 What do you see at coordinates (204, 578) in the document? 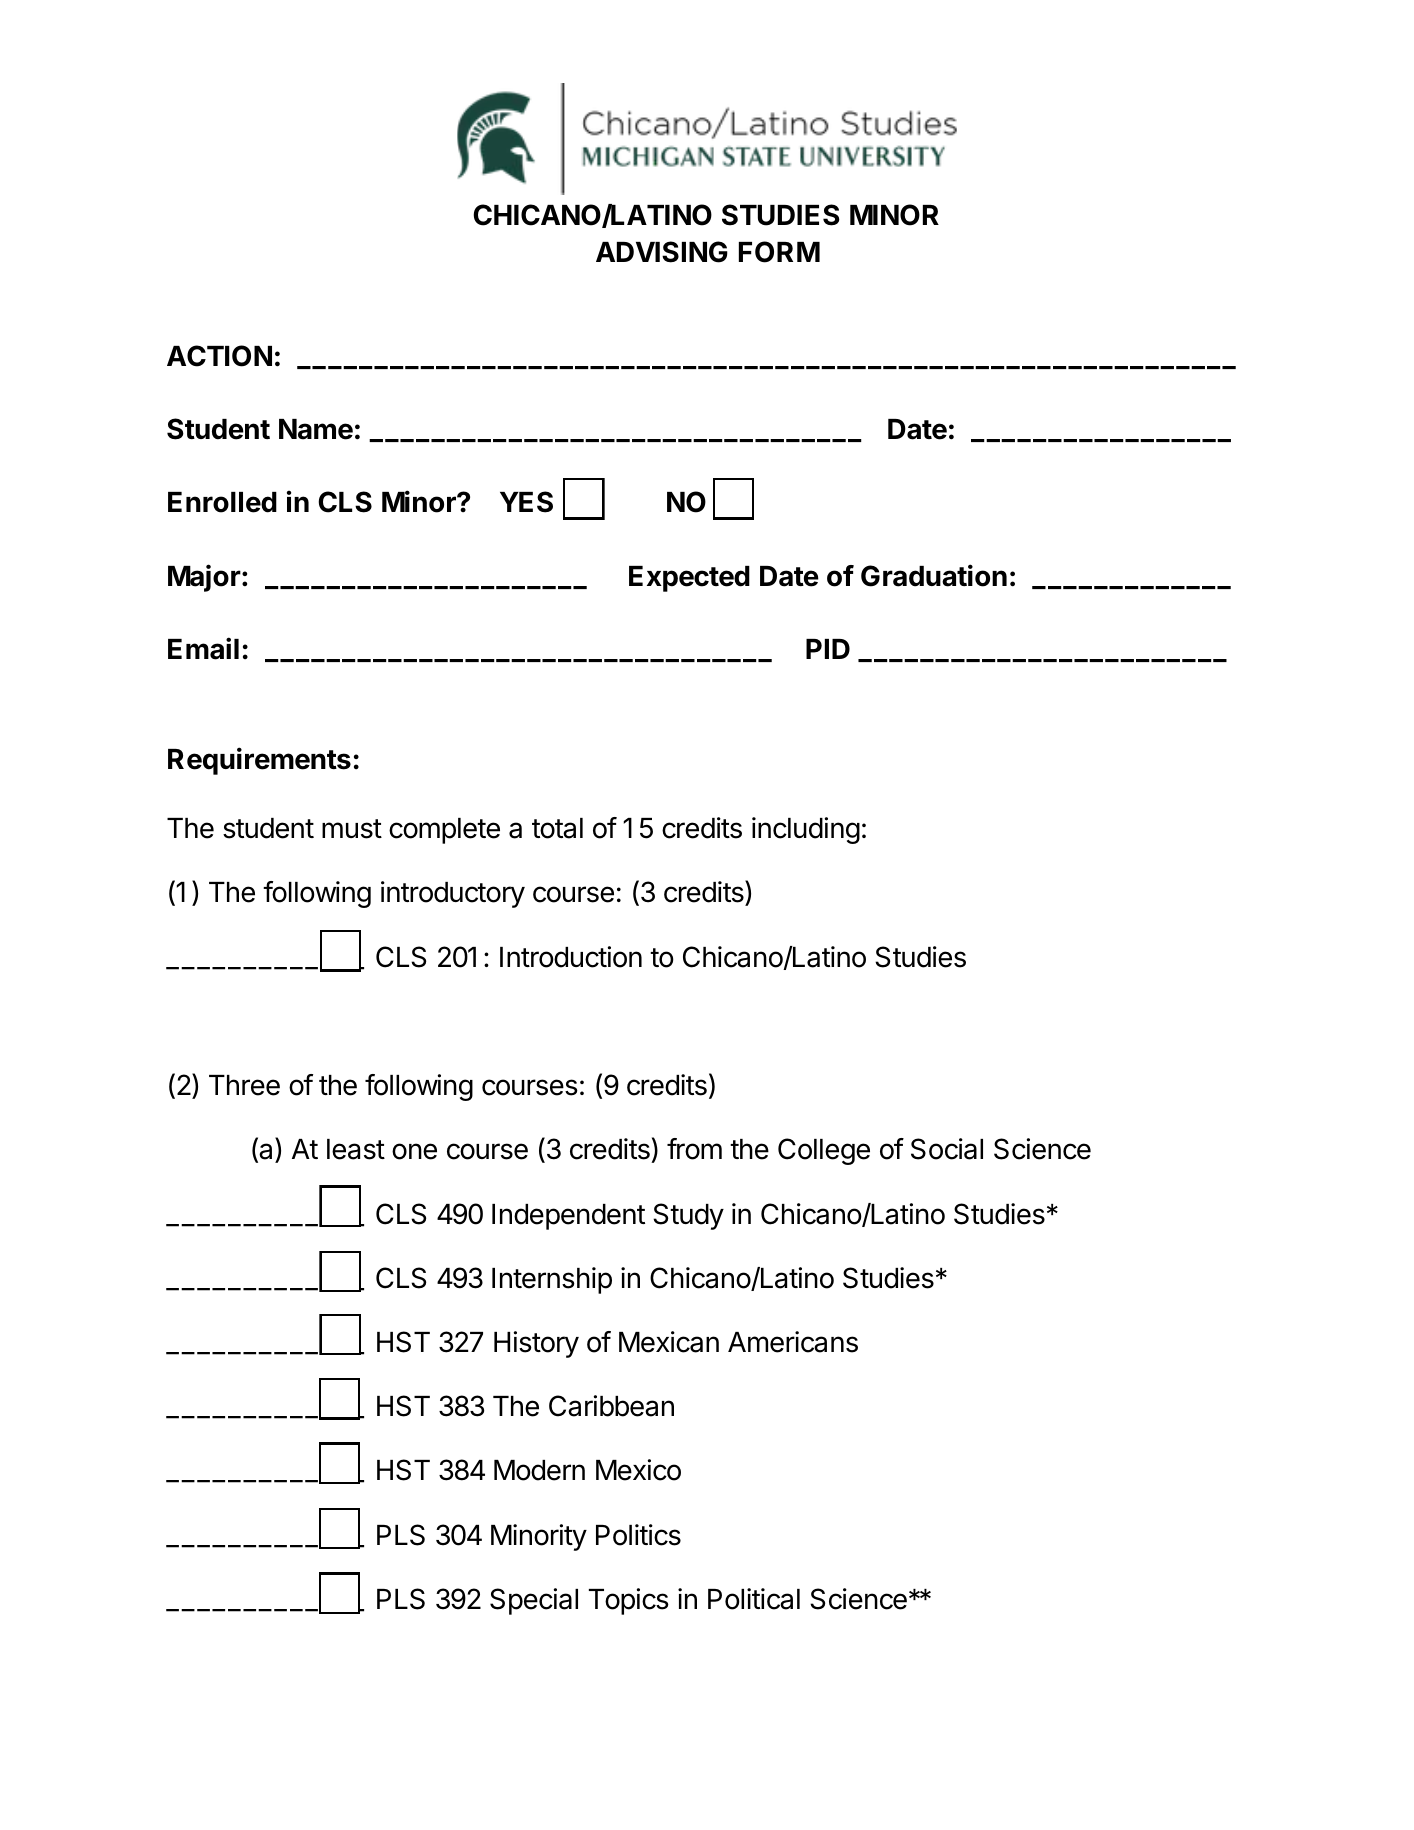
I see `Major` at bounding box center [204, 578].
